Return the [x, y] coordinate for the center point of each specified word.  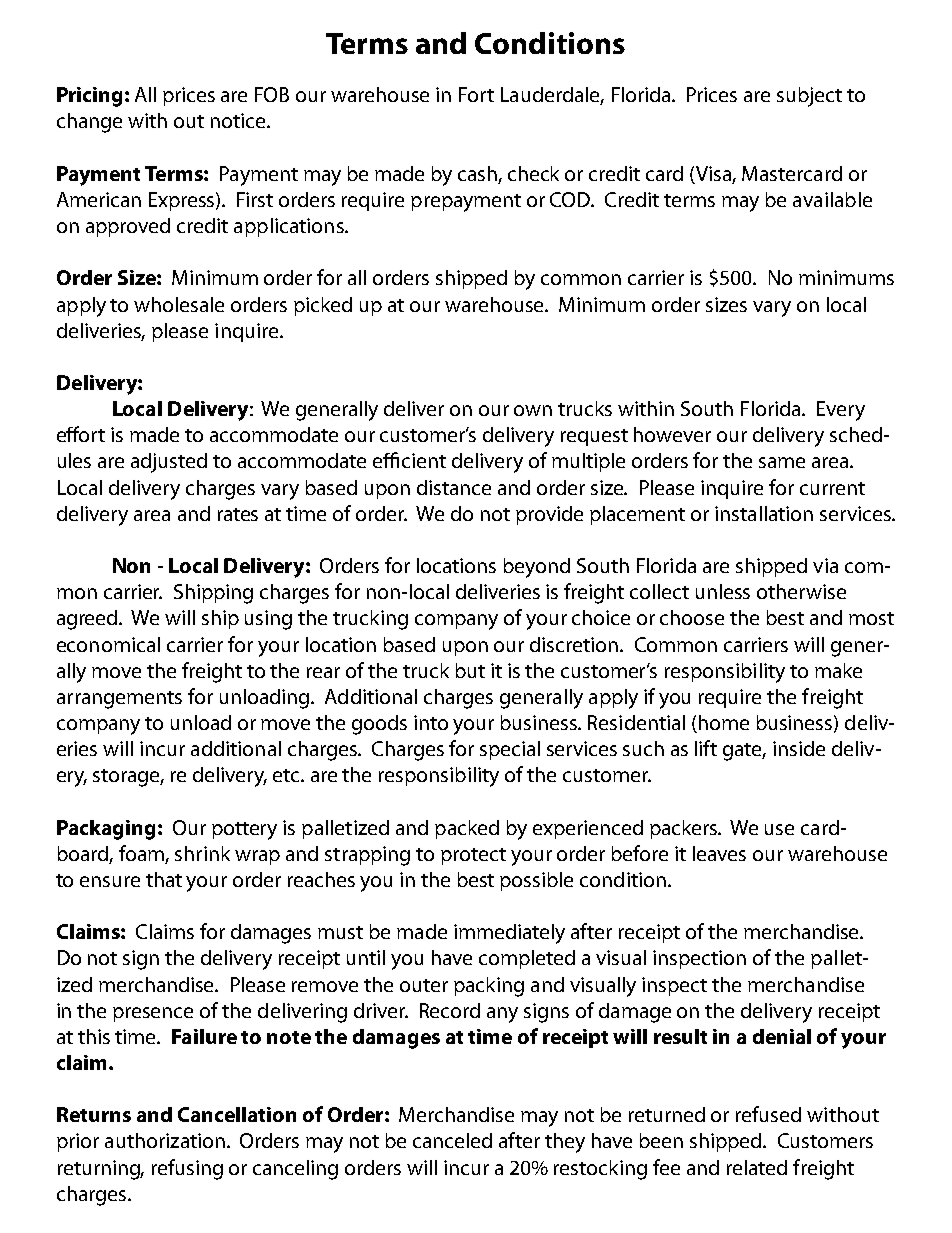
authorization [165, 1140]
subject [809, 97]
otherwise [801, 591]
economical [108, 644]
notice [239, 120]
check [533, 173]
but [470, 670]
